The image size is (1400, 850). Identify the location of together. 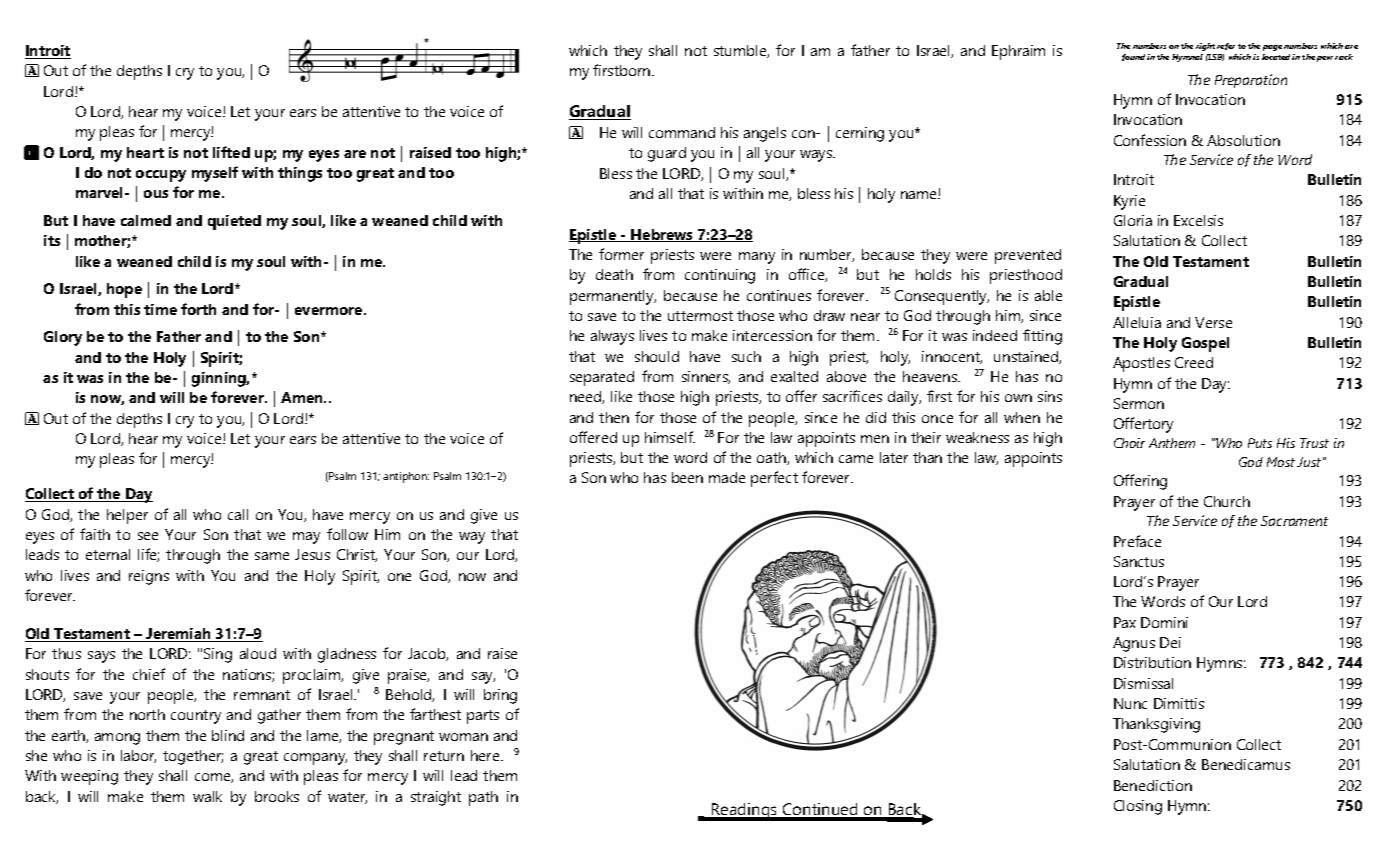
(193, 757).
